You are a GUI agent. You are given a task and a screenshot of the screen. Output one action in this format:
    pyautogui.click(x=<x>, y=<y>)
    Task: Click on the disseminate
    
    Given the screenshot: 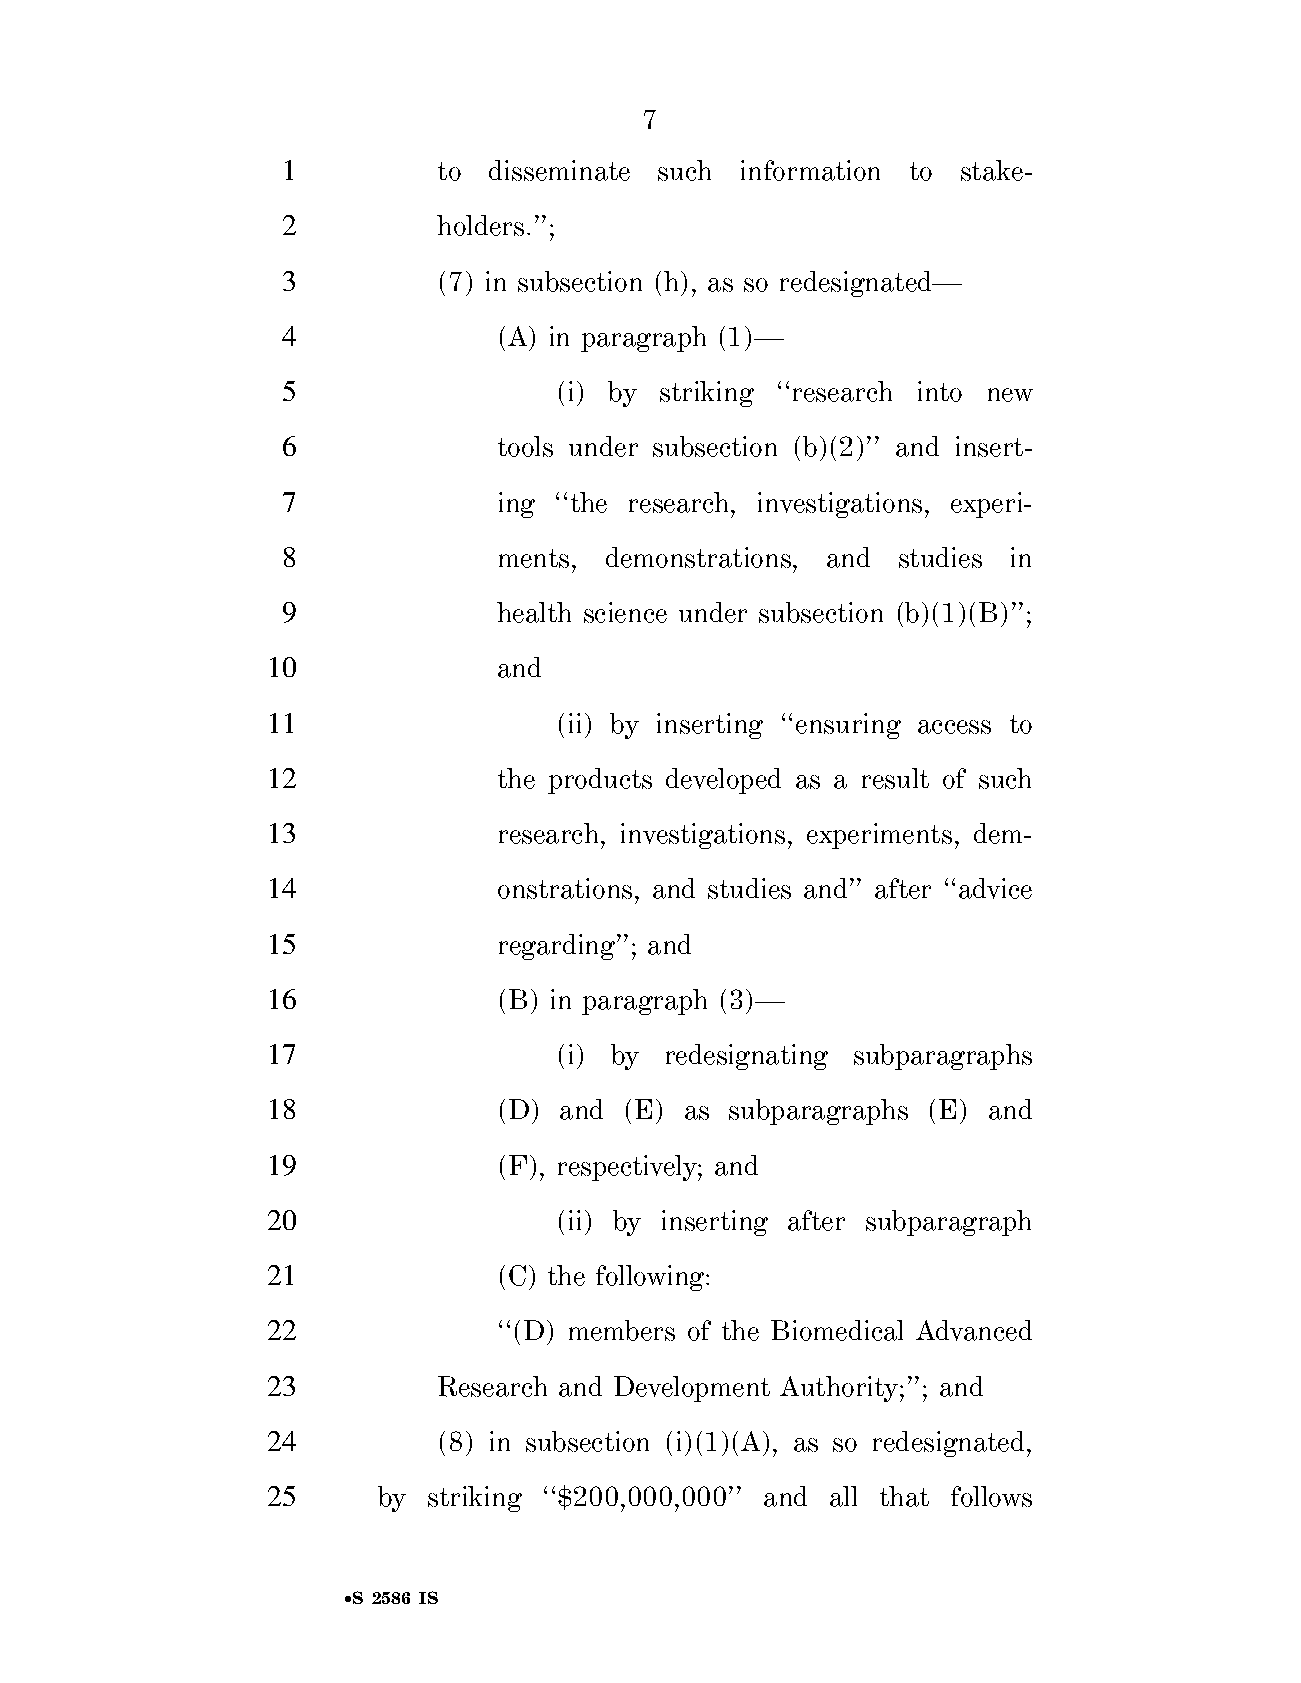 What is the action you would take?
    pyautogui.click(x=559, y=170)
